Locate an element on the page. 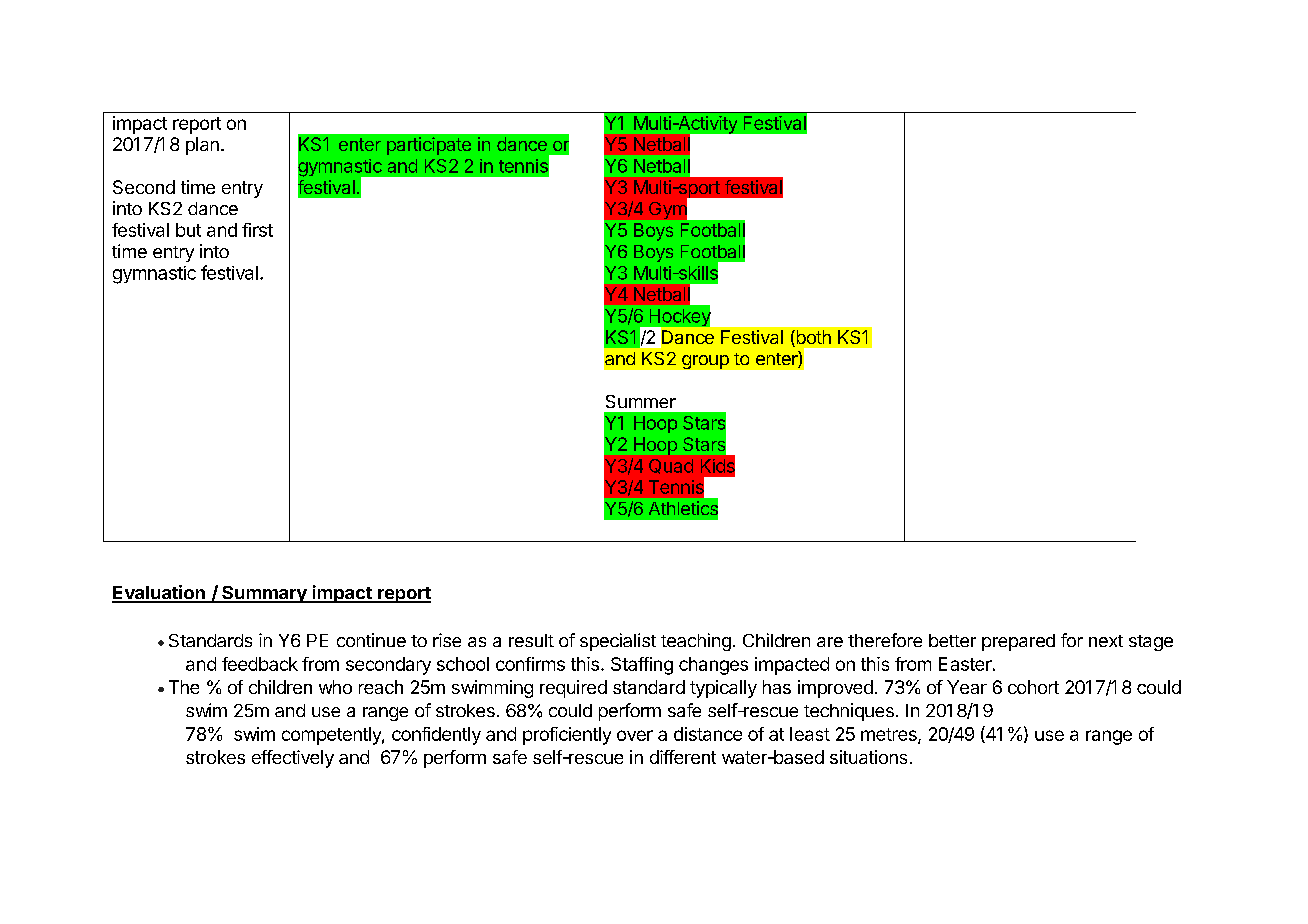 The height and width of the document is (924, 1308). Summary is located at coordinates (264, 594).
